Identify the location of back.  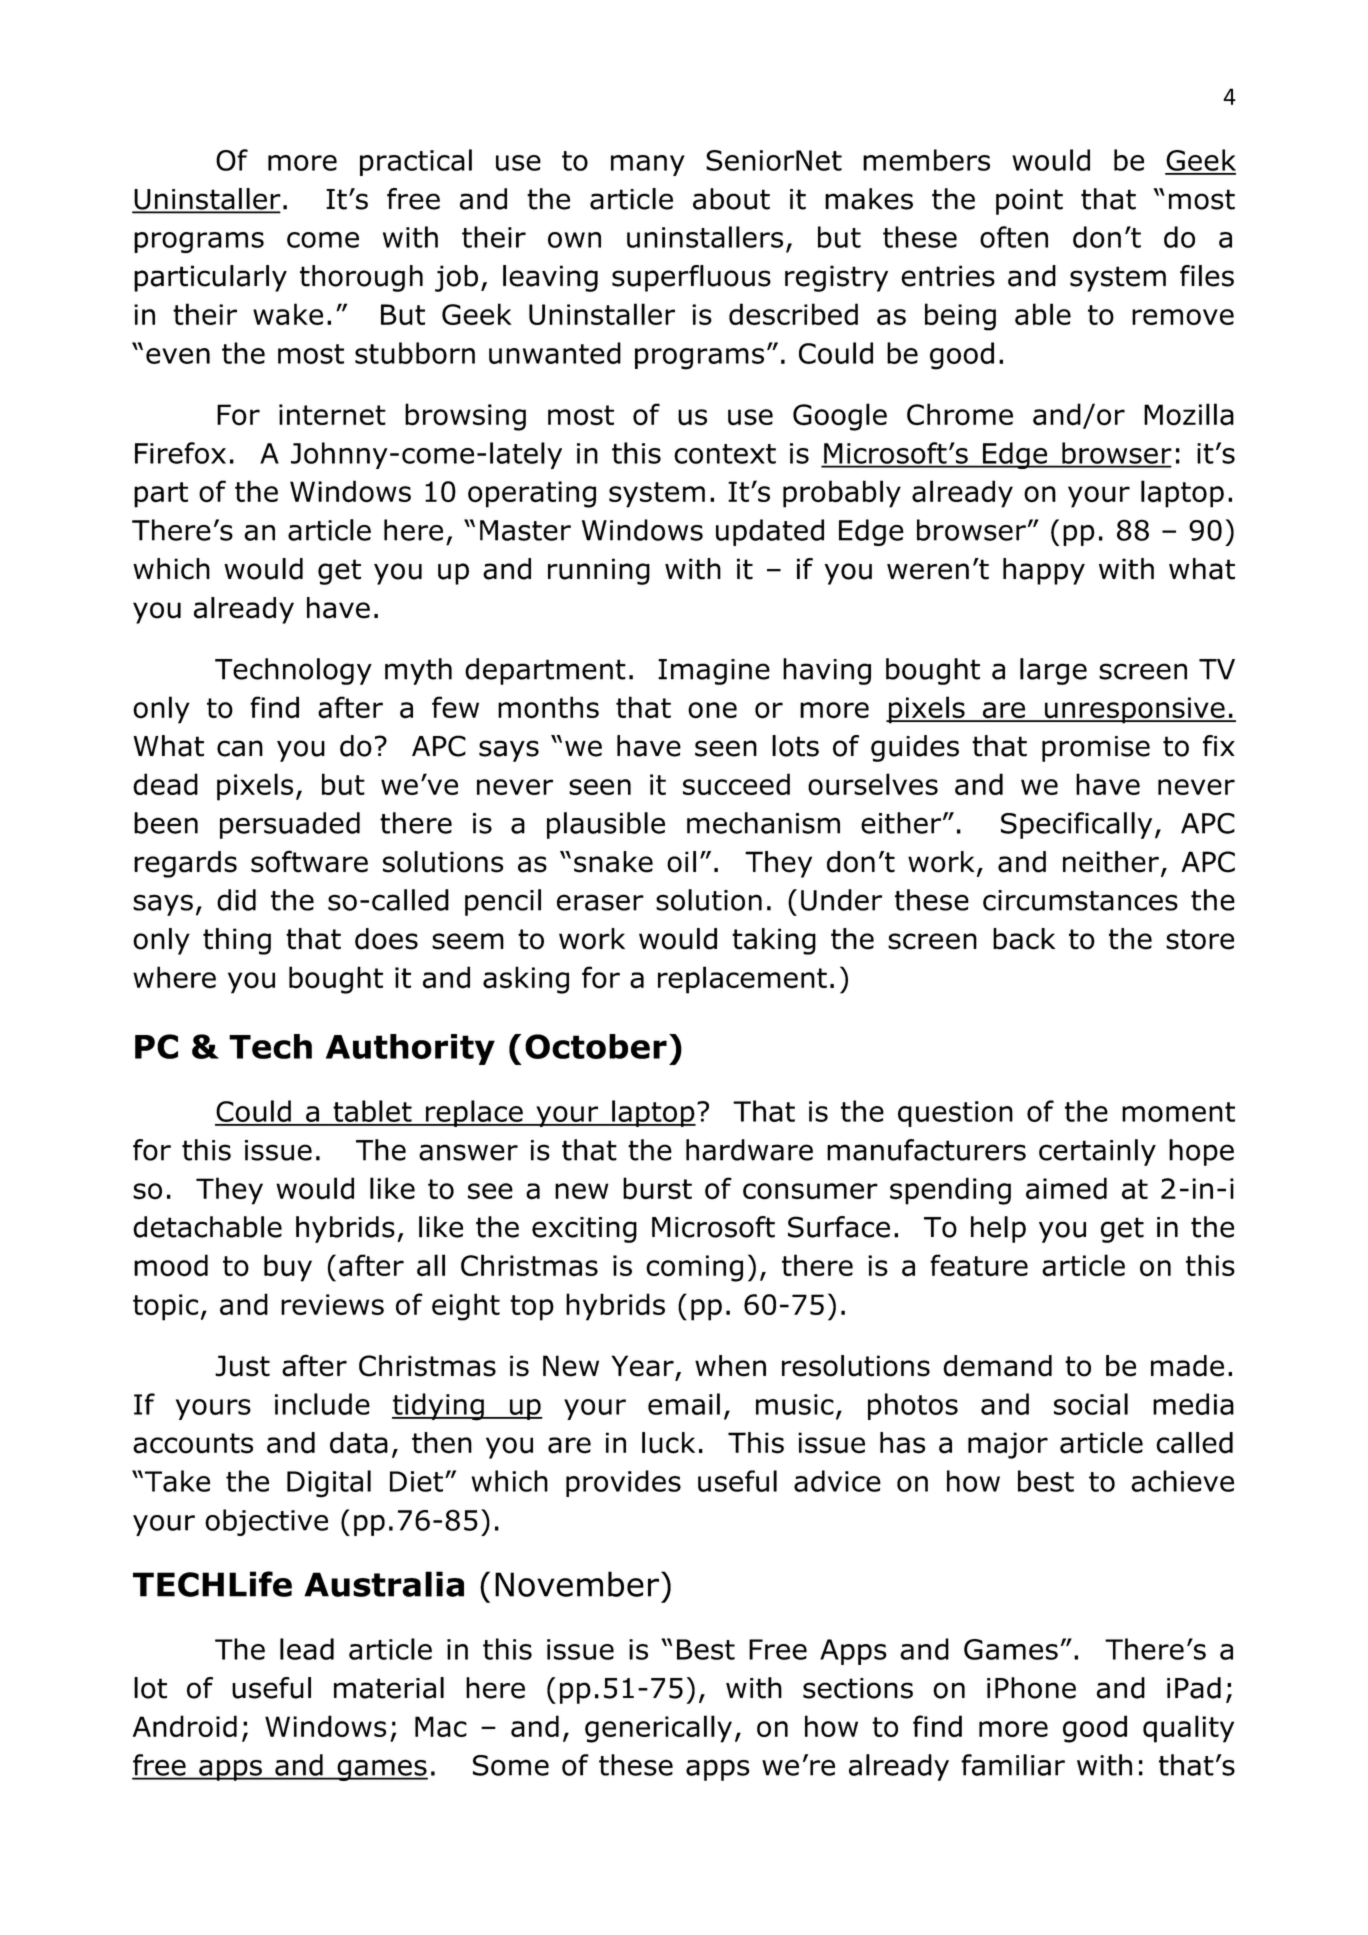
(1024, 939).
